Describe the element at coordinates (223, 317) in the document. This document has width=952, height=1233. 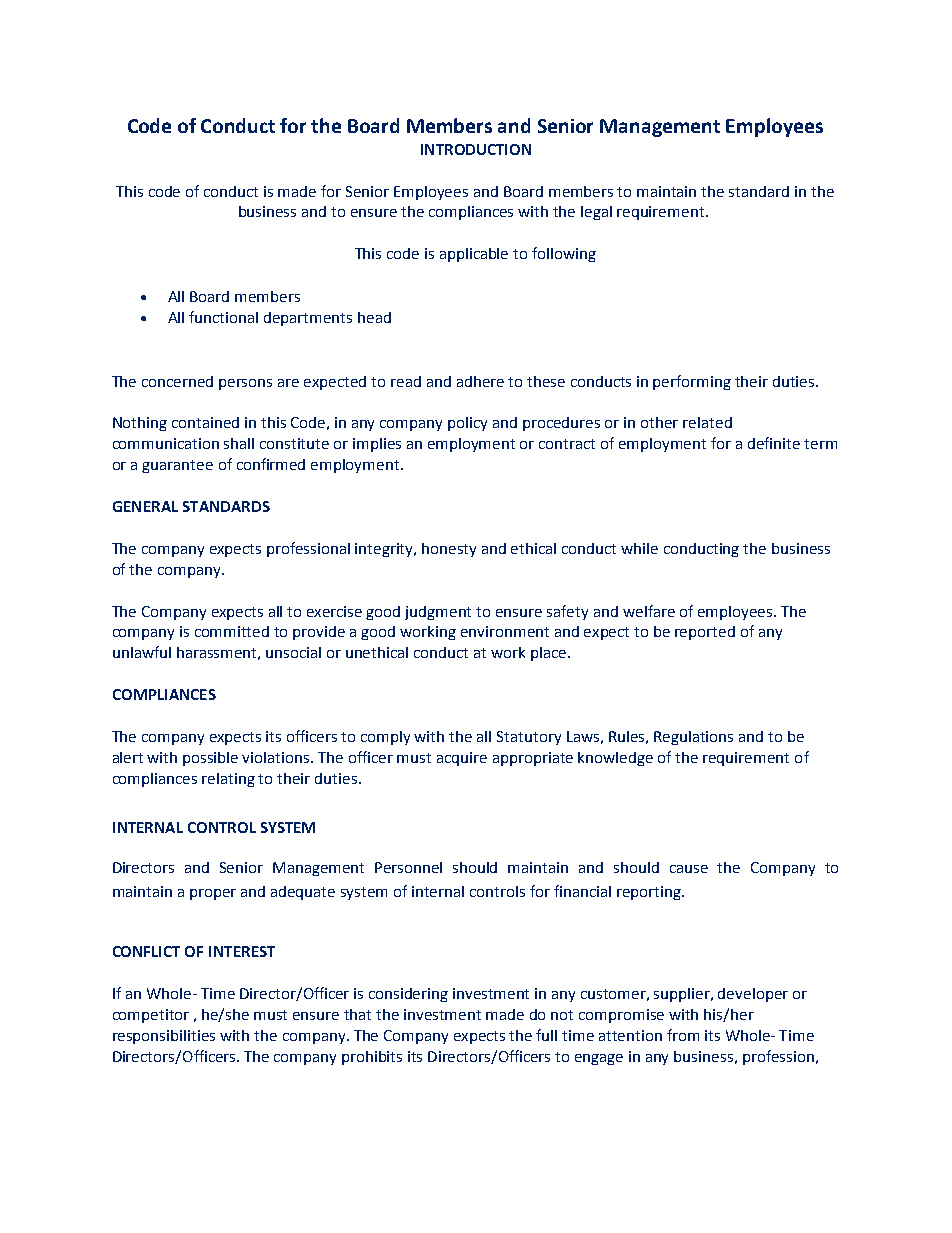
I see `functional` at that location.
